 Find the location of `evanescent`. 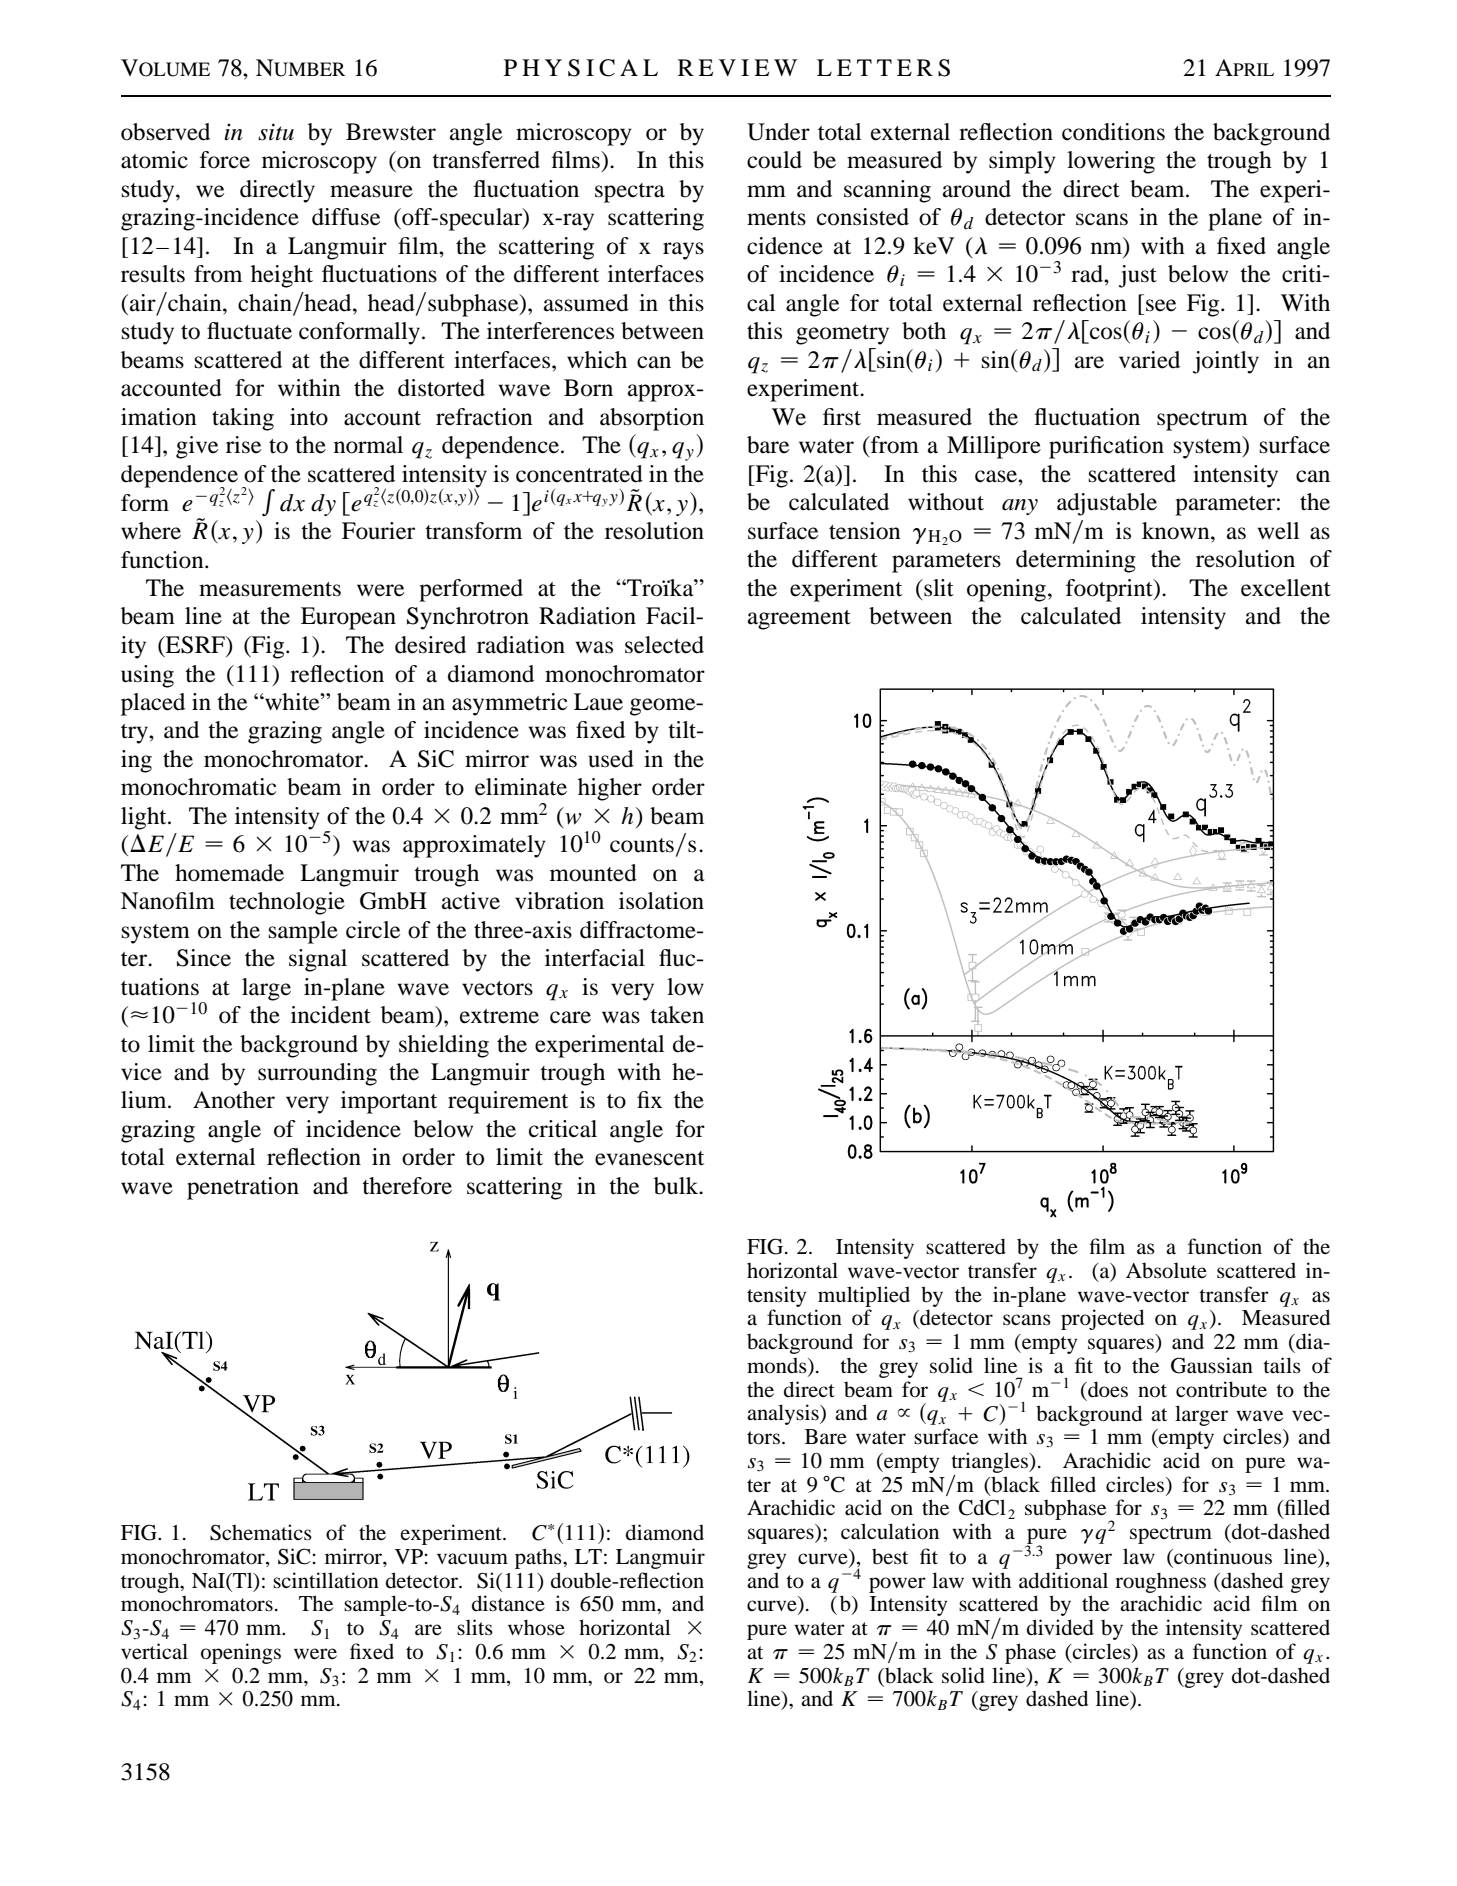

evanescent is located at coordinates (649, 1158).
